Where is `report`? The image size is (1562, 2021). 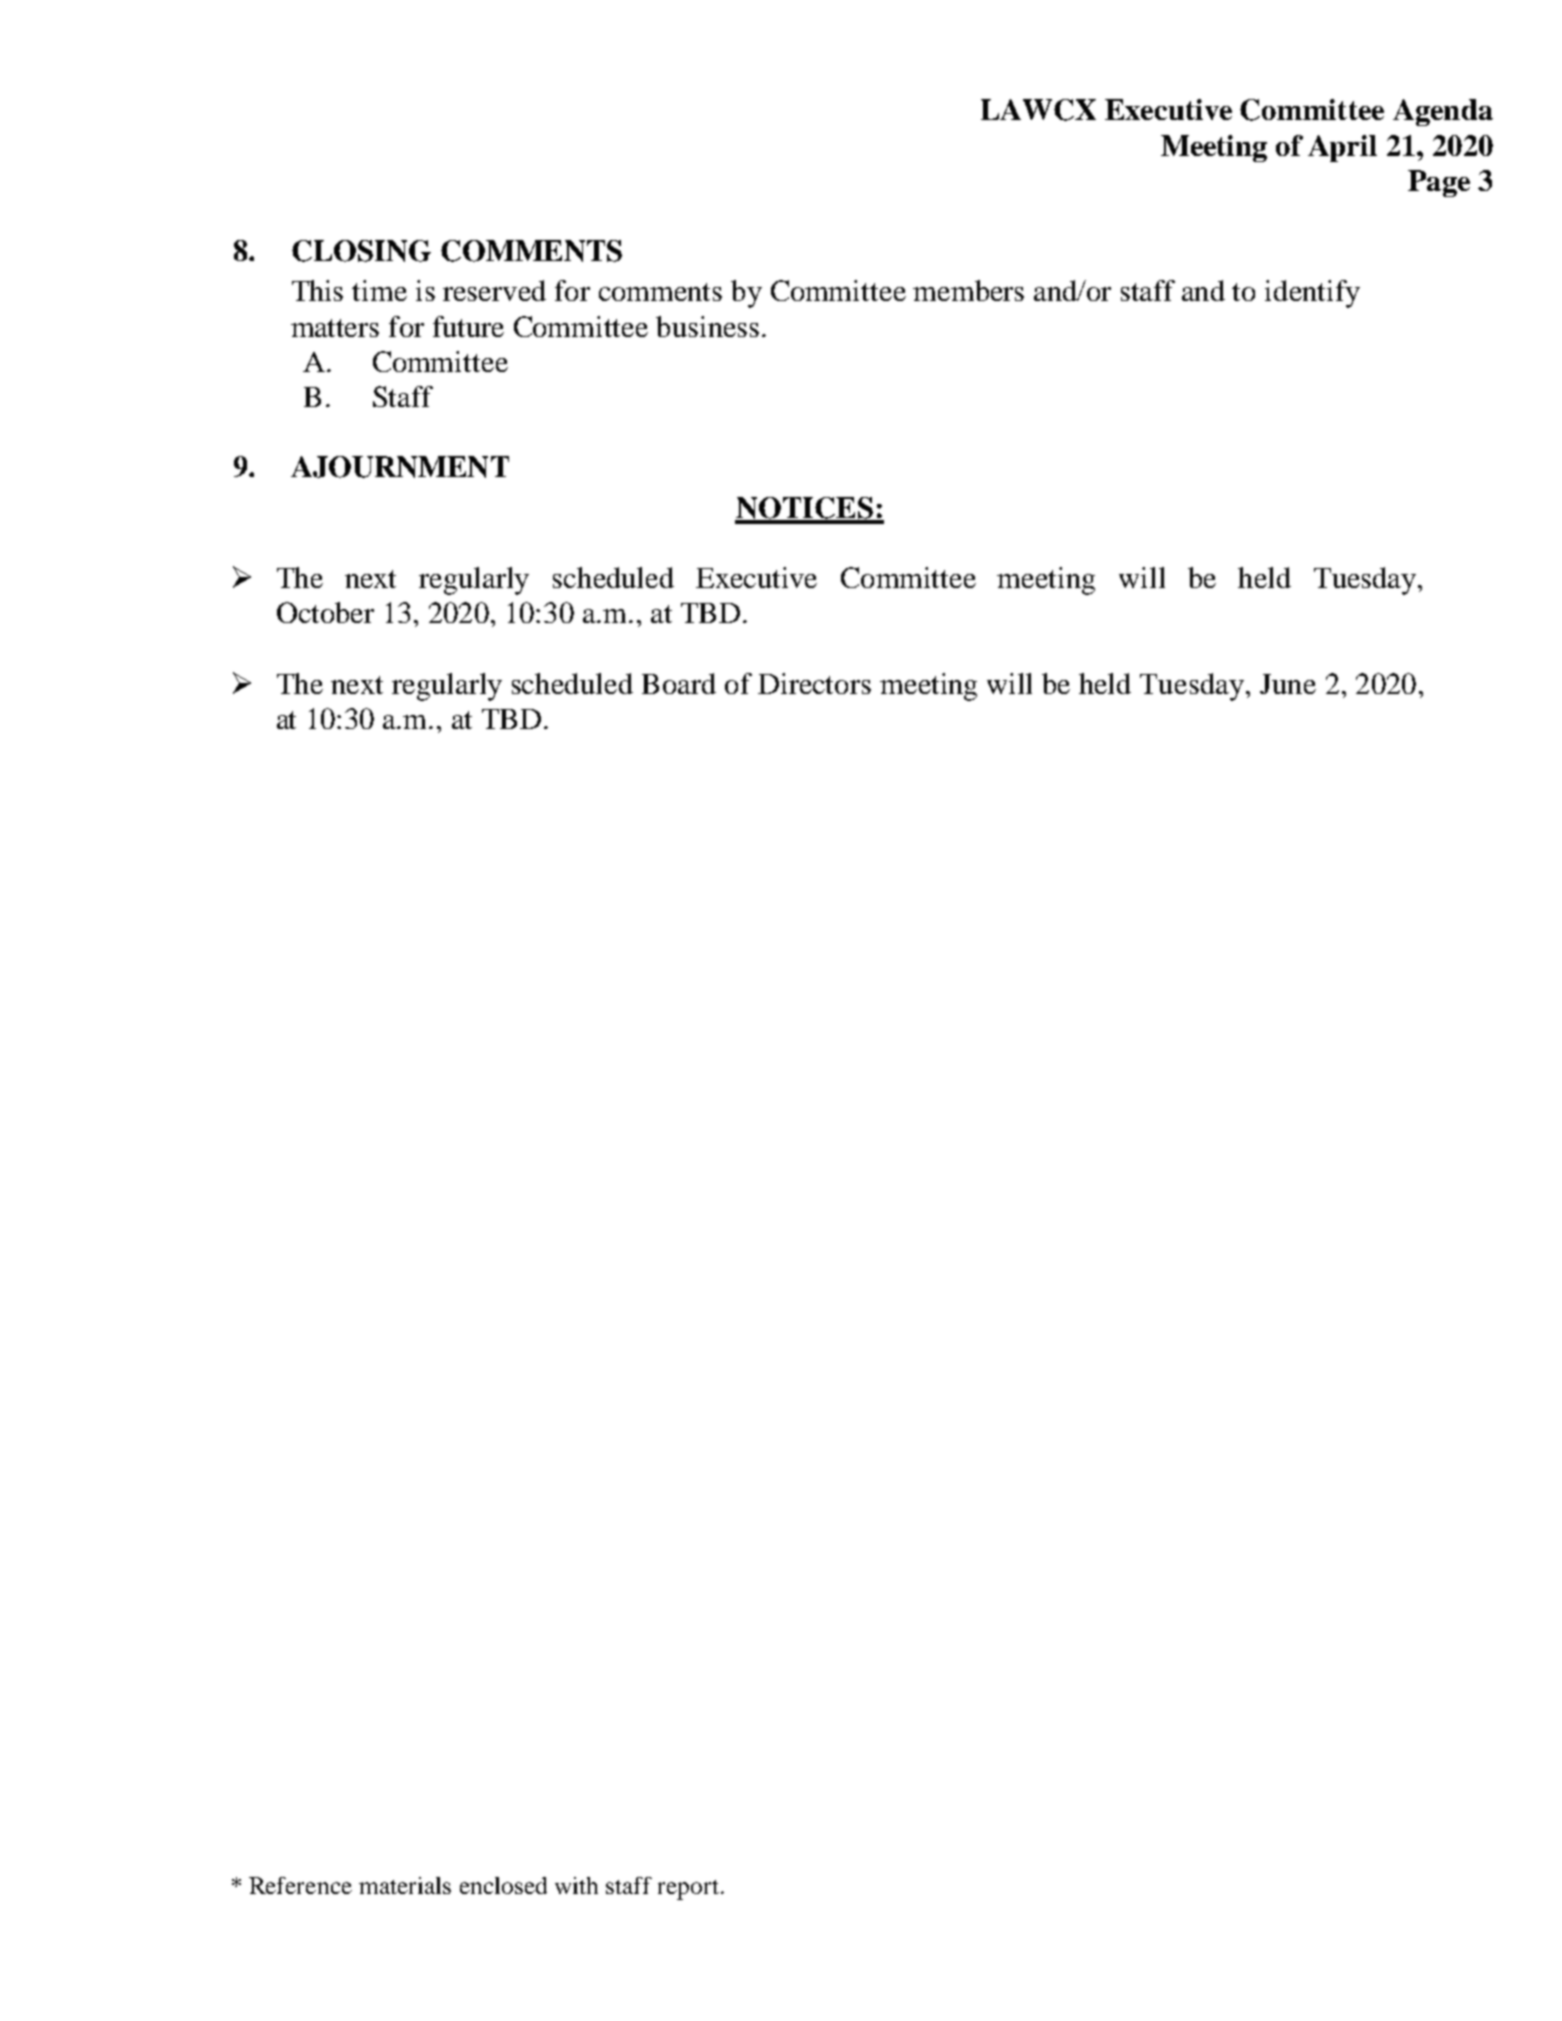 report is located at coordinates (688, 1890).
